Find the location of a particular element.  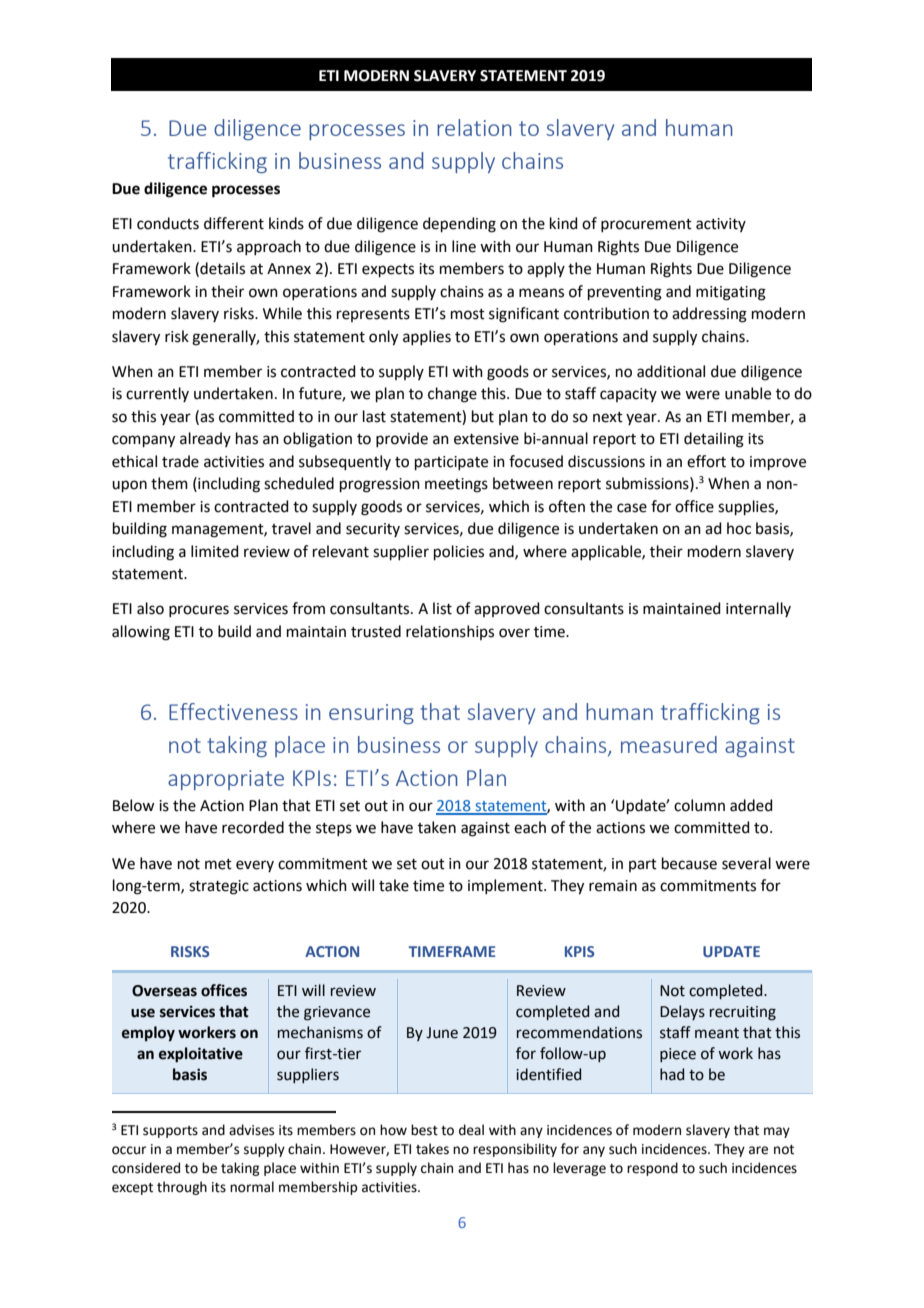

because is located at coordinates (689, 863).
